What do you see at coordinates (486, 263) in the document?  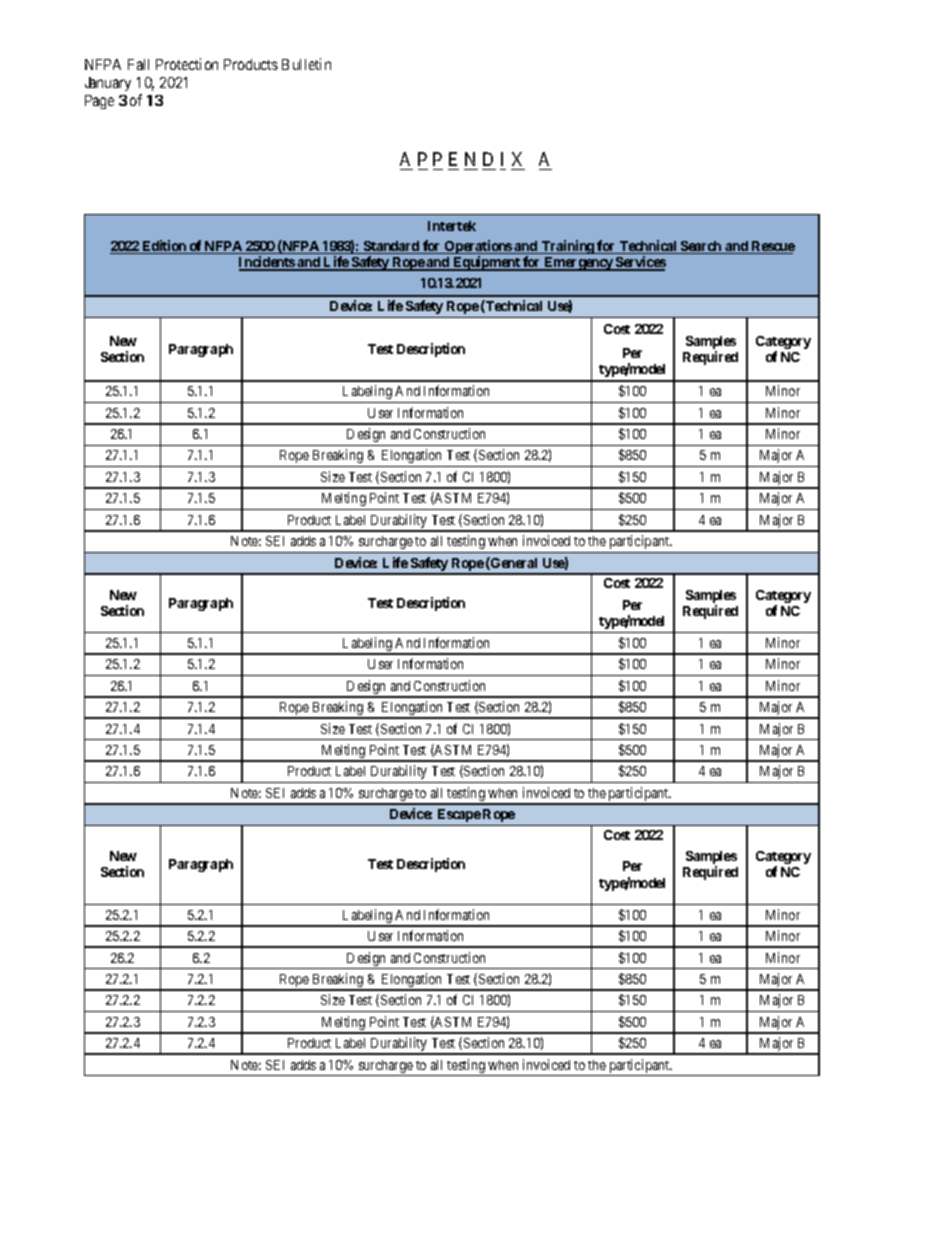 I see `Equipment` at bounding box center [486, 263].
